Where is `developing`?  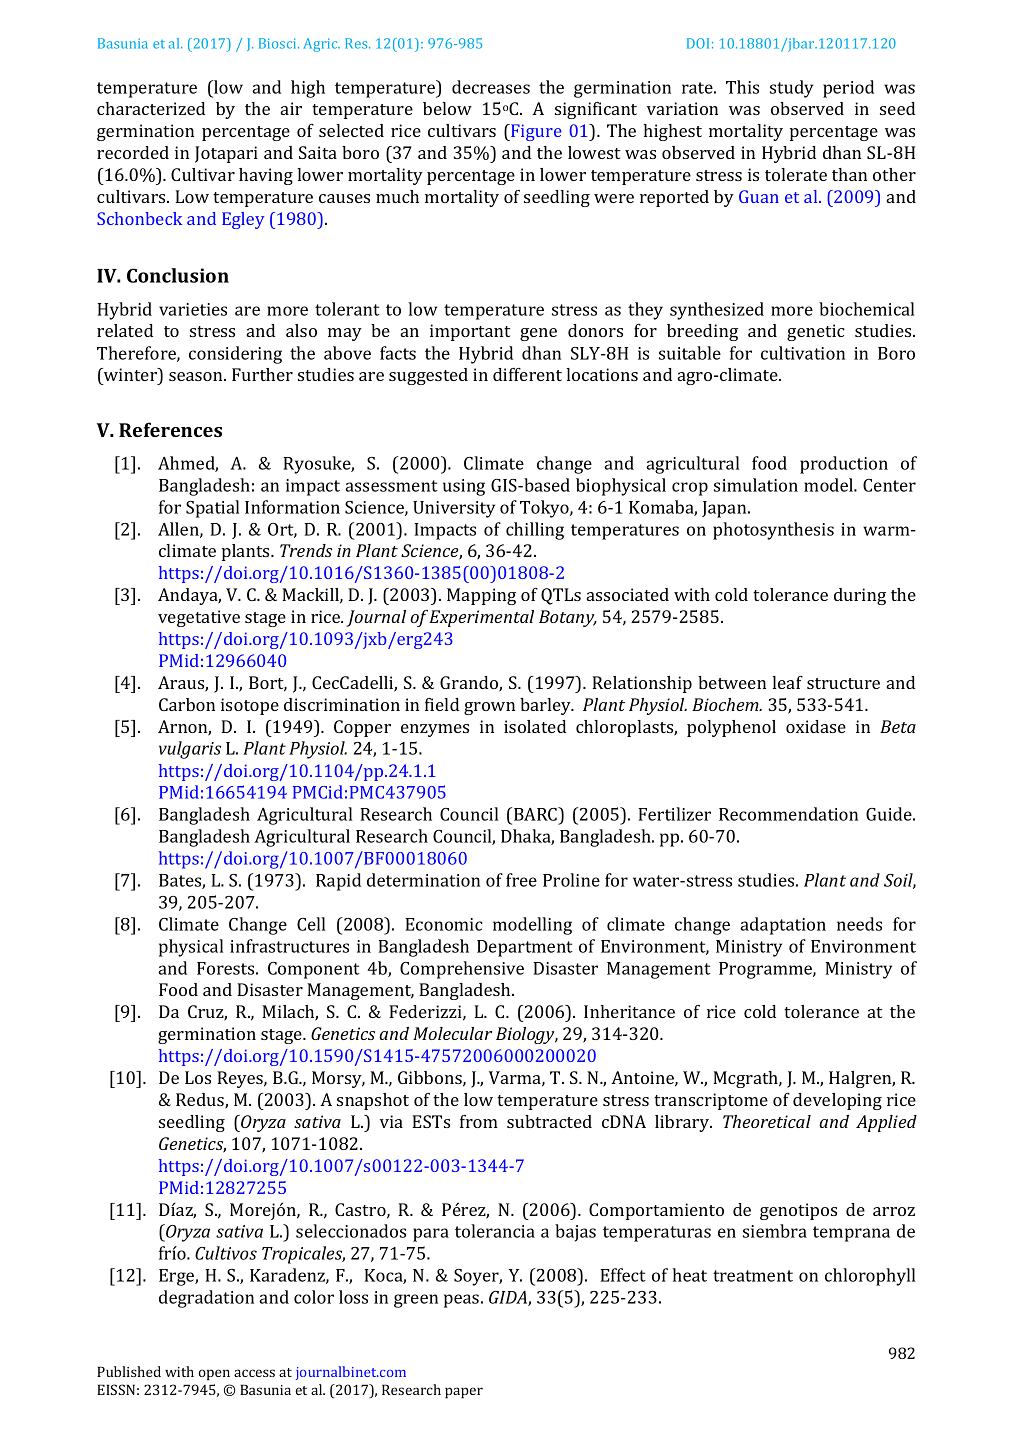
developing is located at coordinates (837, 1101).
